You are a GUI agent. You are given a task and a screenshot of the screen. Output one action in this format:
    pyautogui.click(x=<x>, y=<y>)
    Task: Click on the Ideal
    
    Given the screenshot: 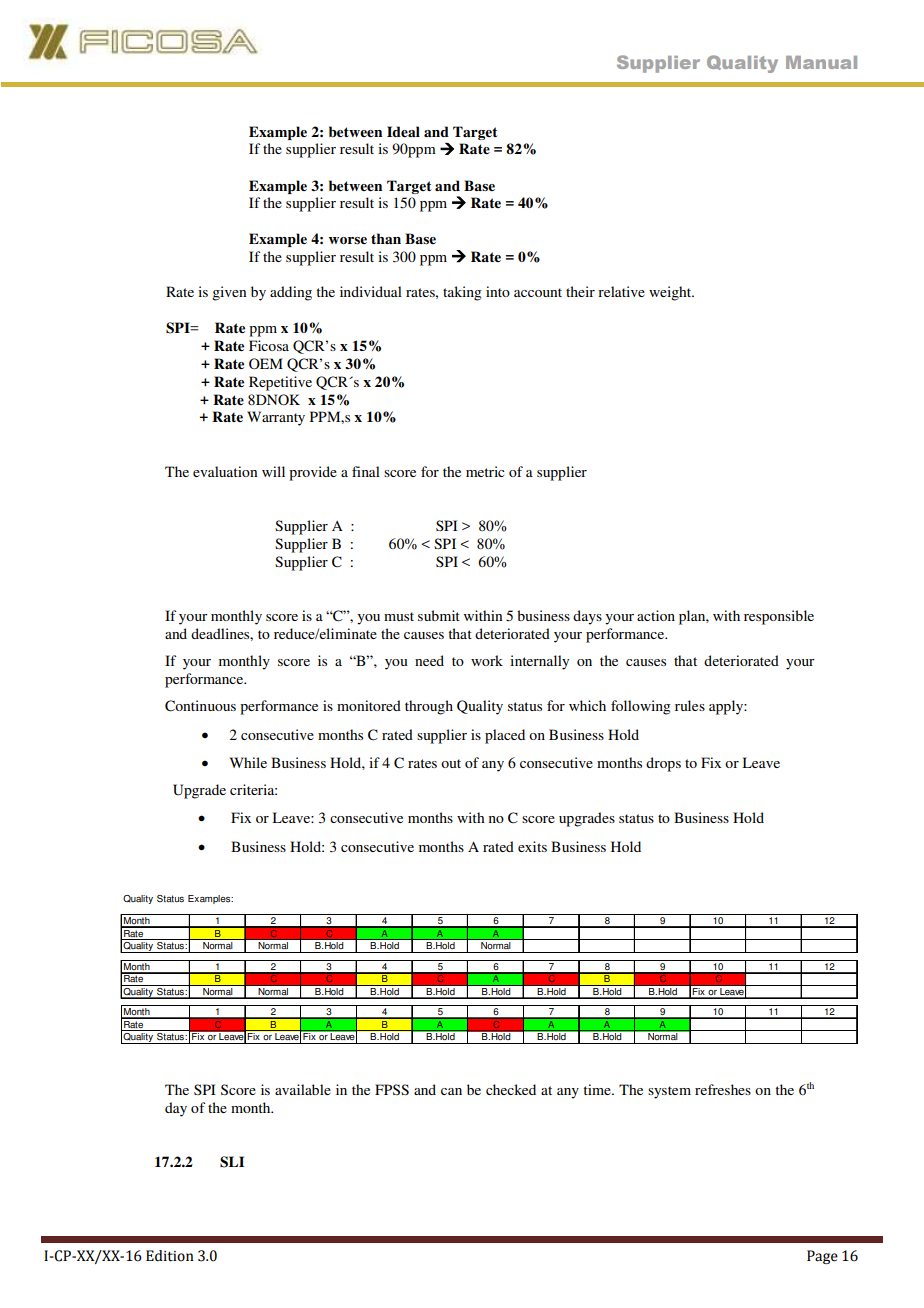 What is the action you would take?
    pyautogui.click(x=403, y=131)
